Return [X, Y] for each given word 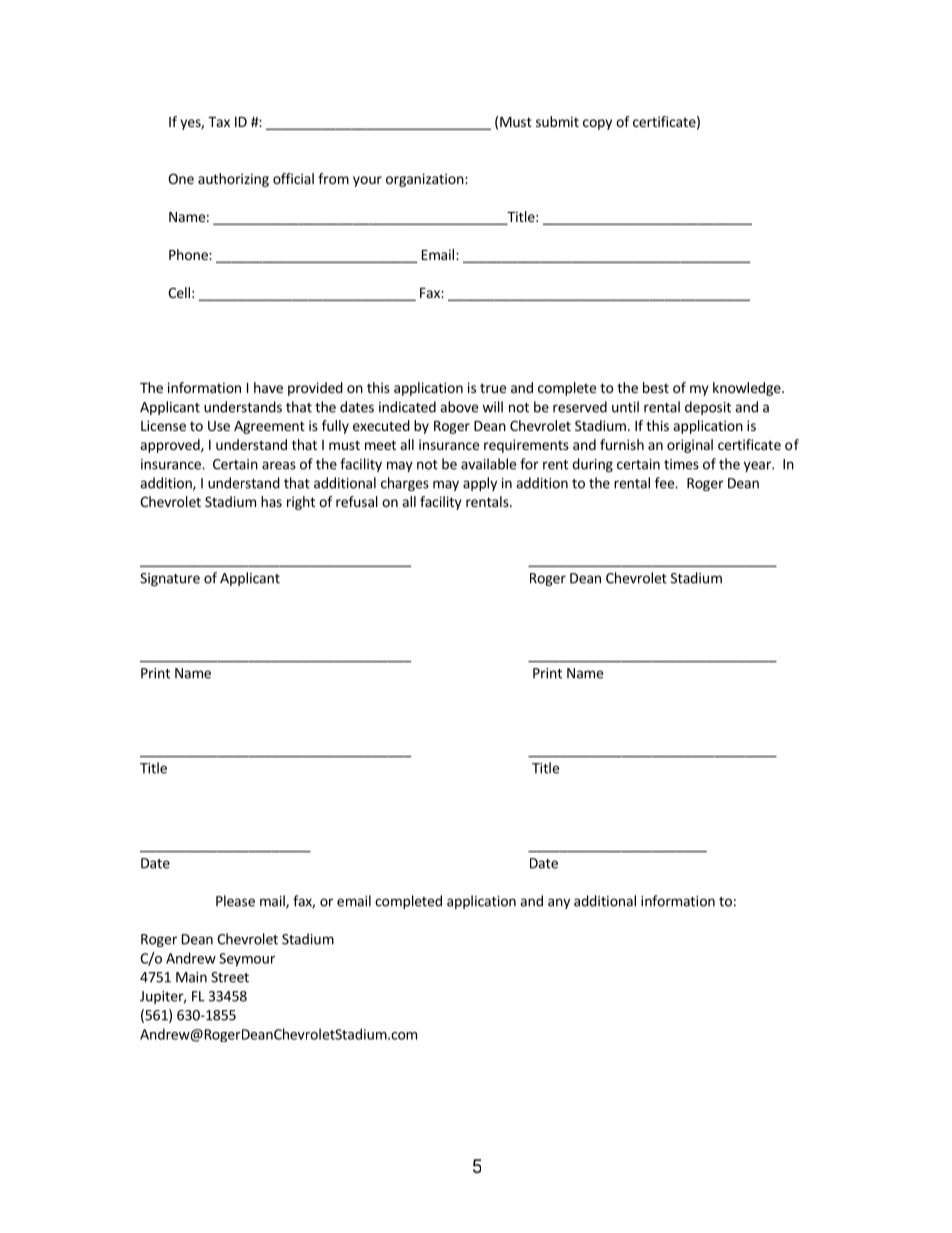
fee [665, 483]
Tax [219, 122]
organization [425, 180]
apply [480, 484]
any [559, 903]
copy [597, 124]
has [271, 501]
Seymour [247, 960]
